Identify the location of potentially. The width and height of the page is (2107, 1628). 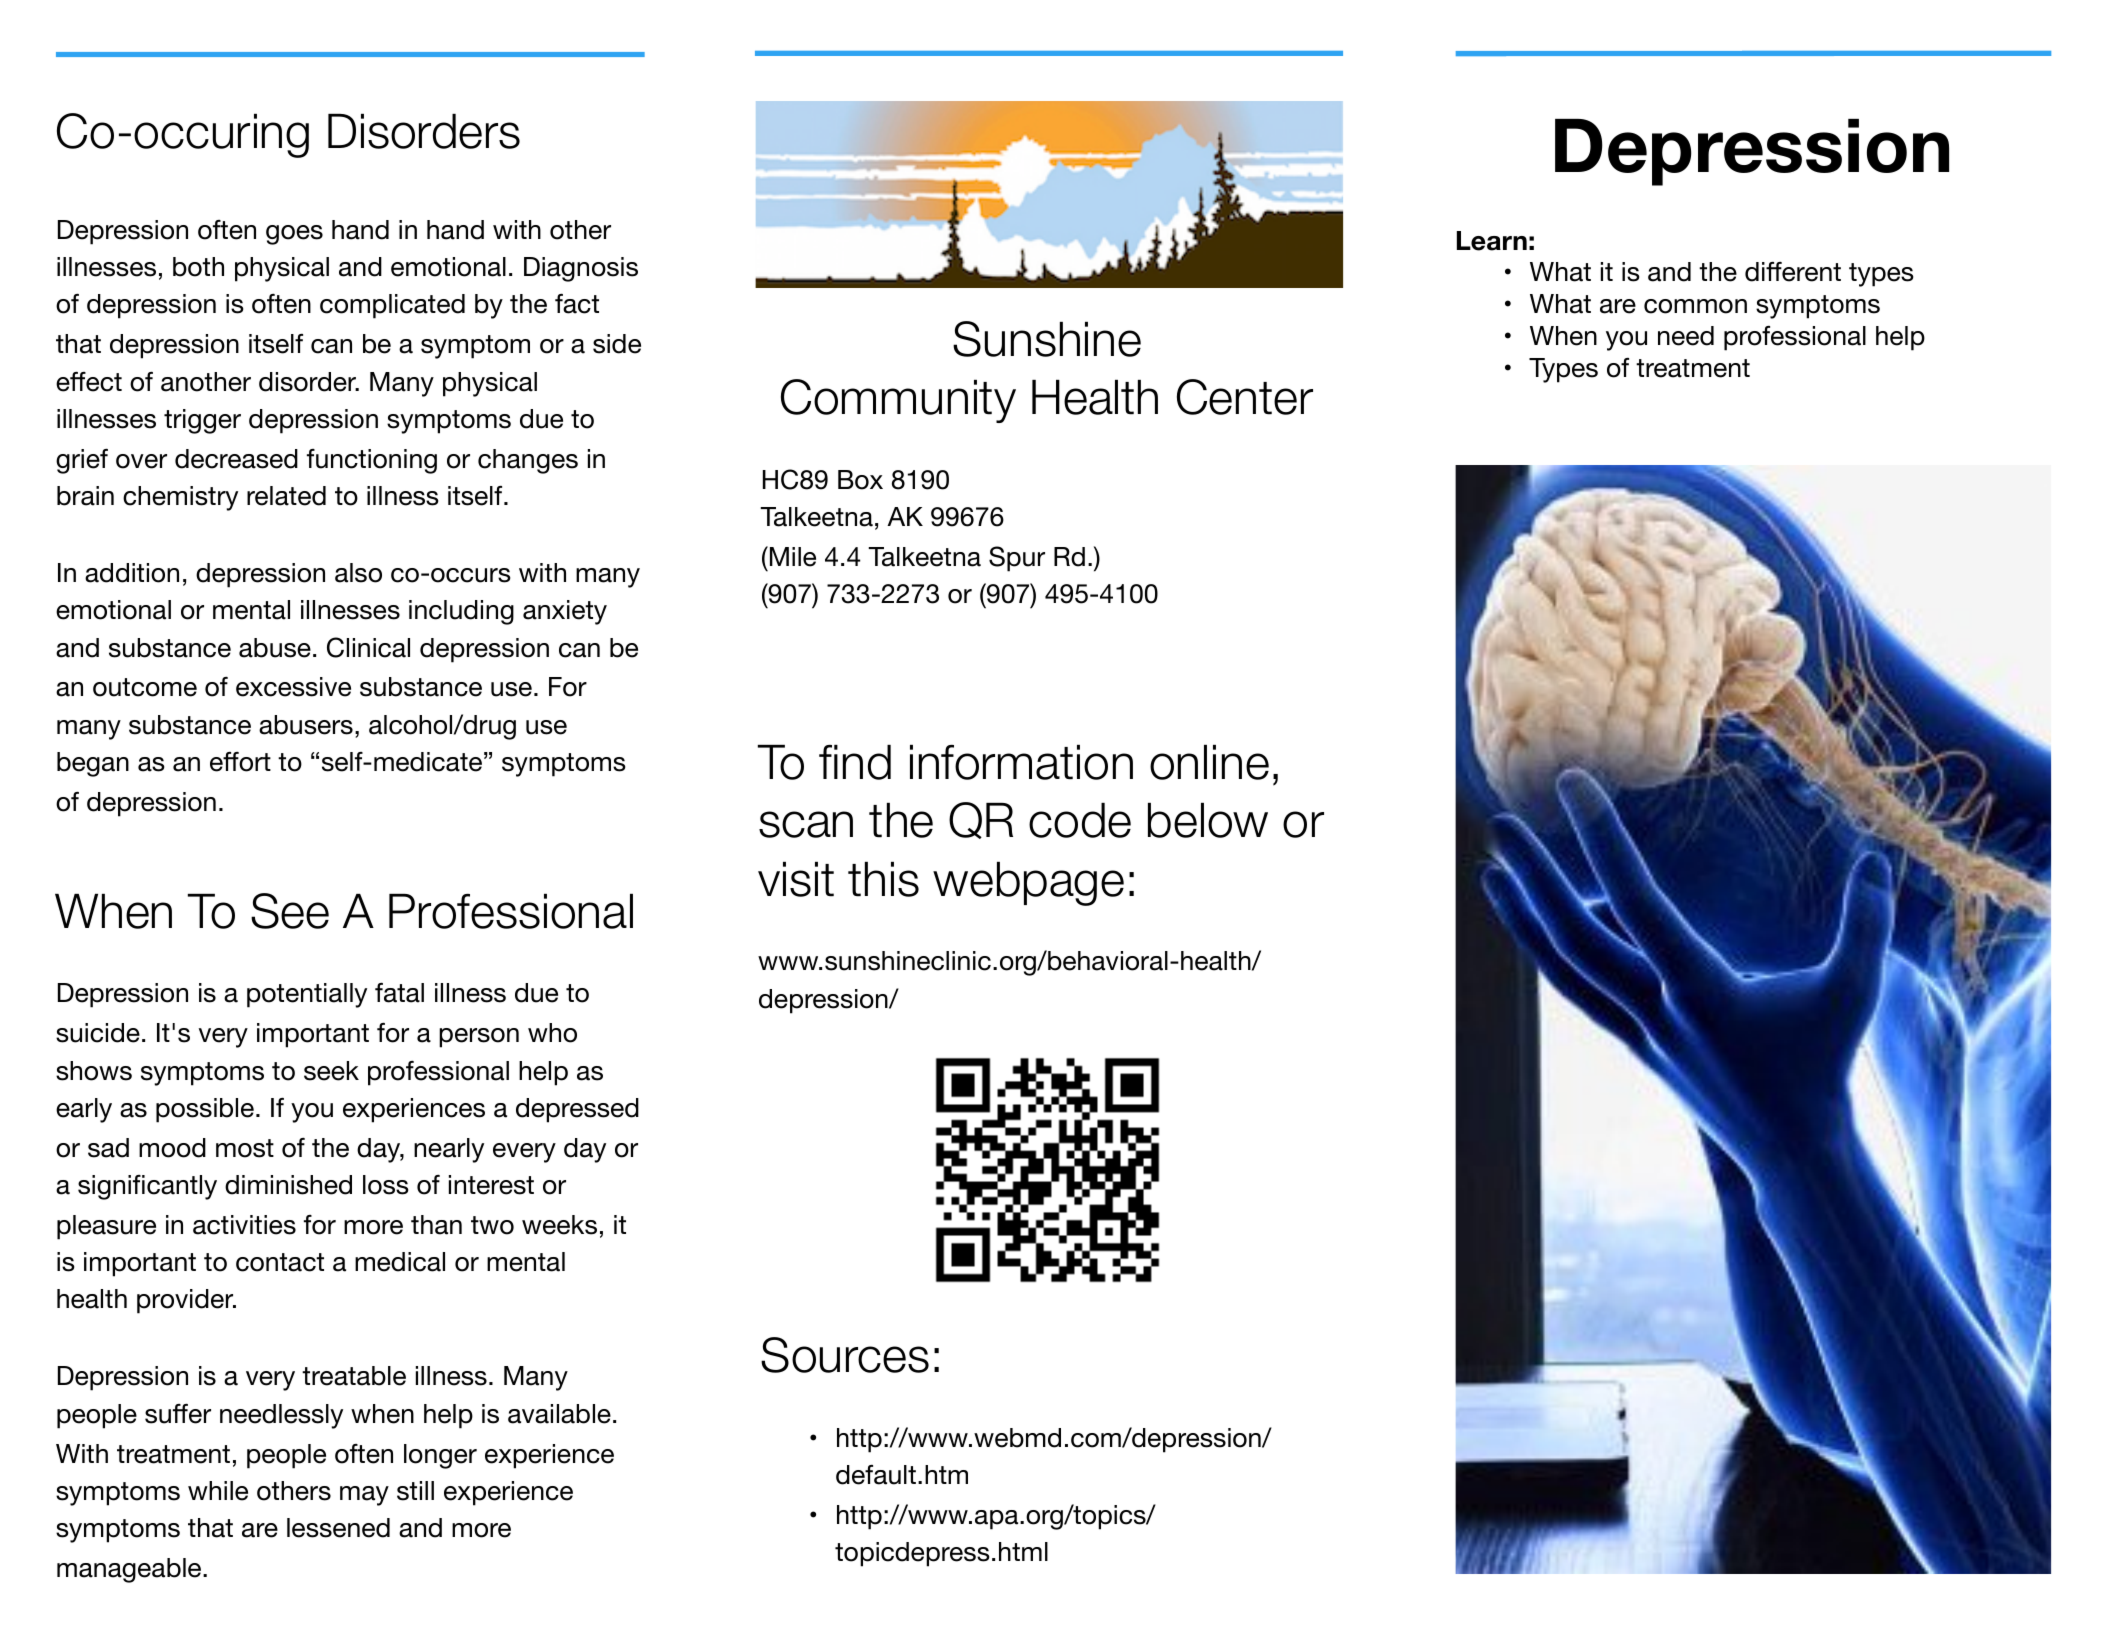
(307, 995).
